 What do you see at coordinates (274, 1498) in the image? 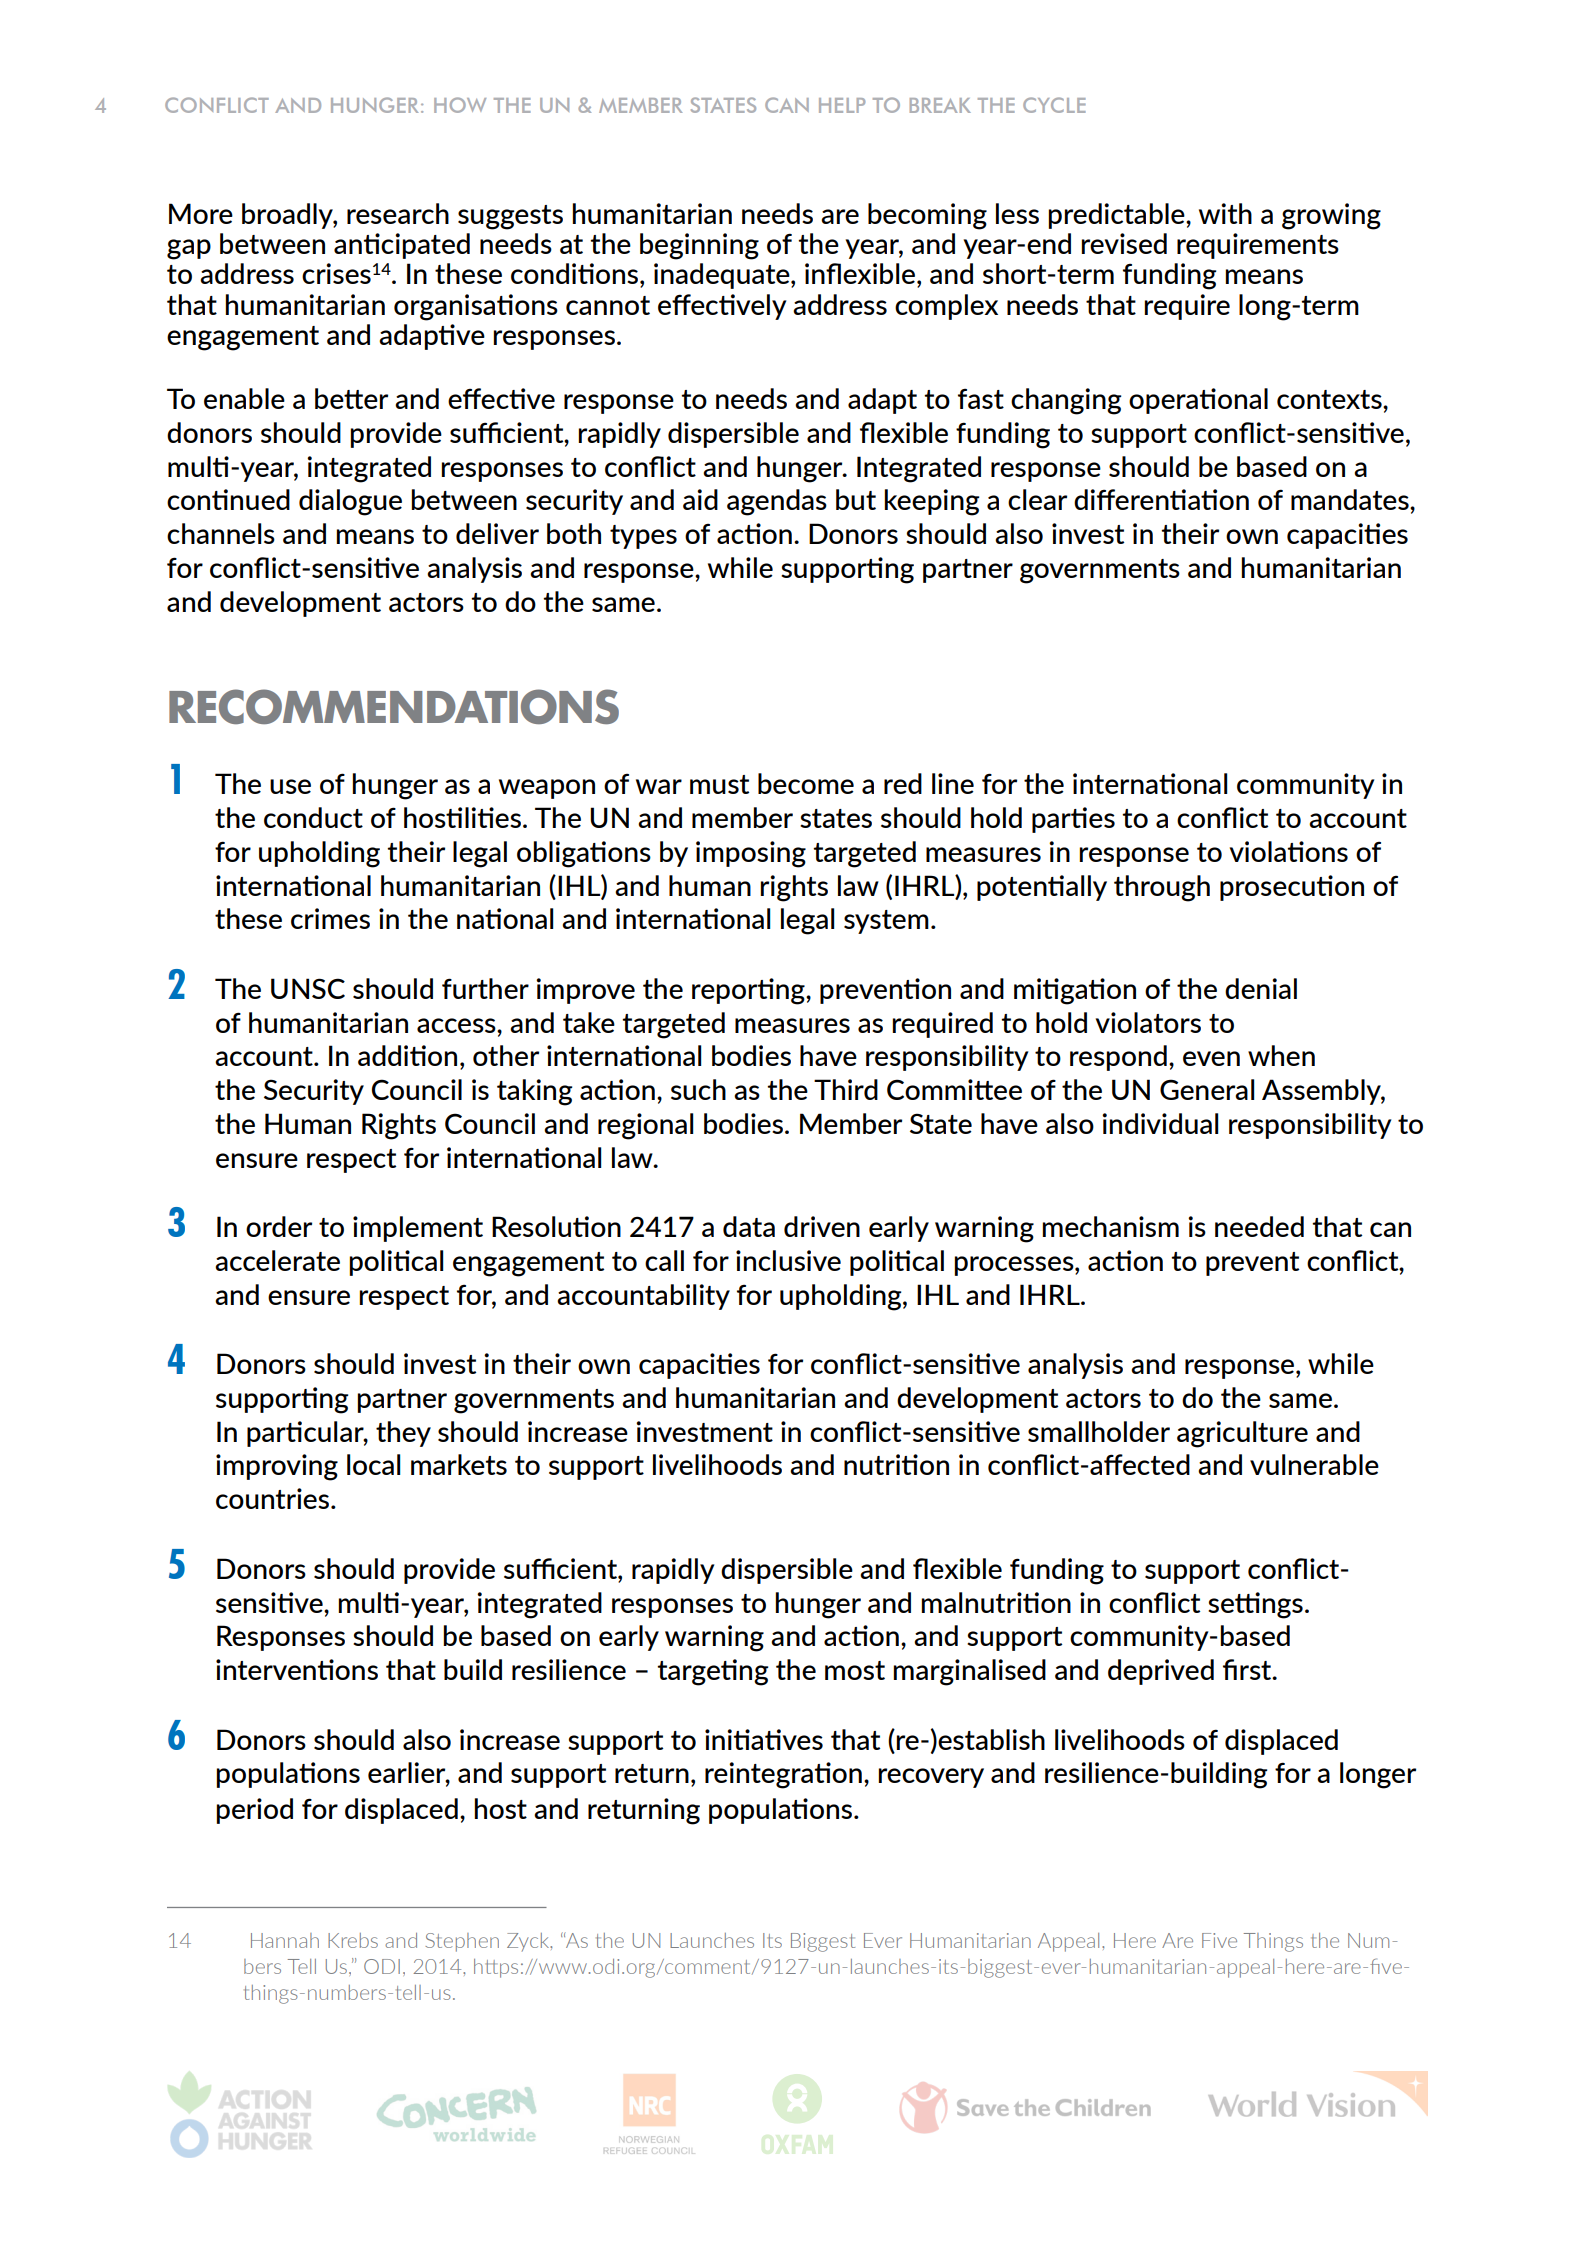
I see `countries` at bounding box center [274, 1498].
